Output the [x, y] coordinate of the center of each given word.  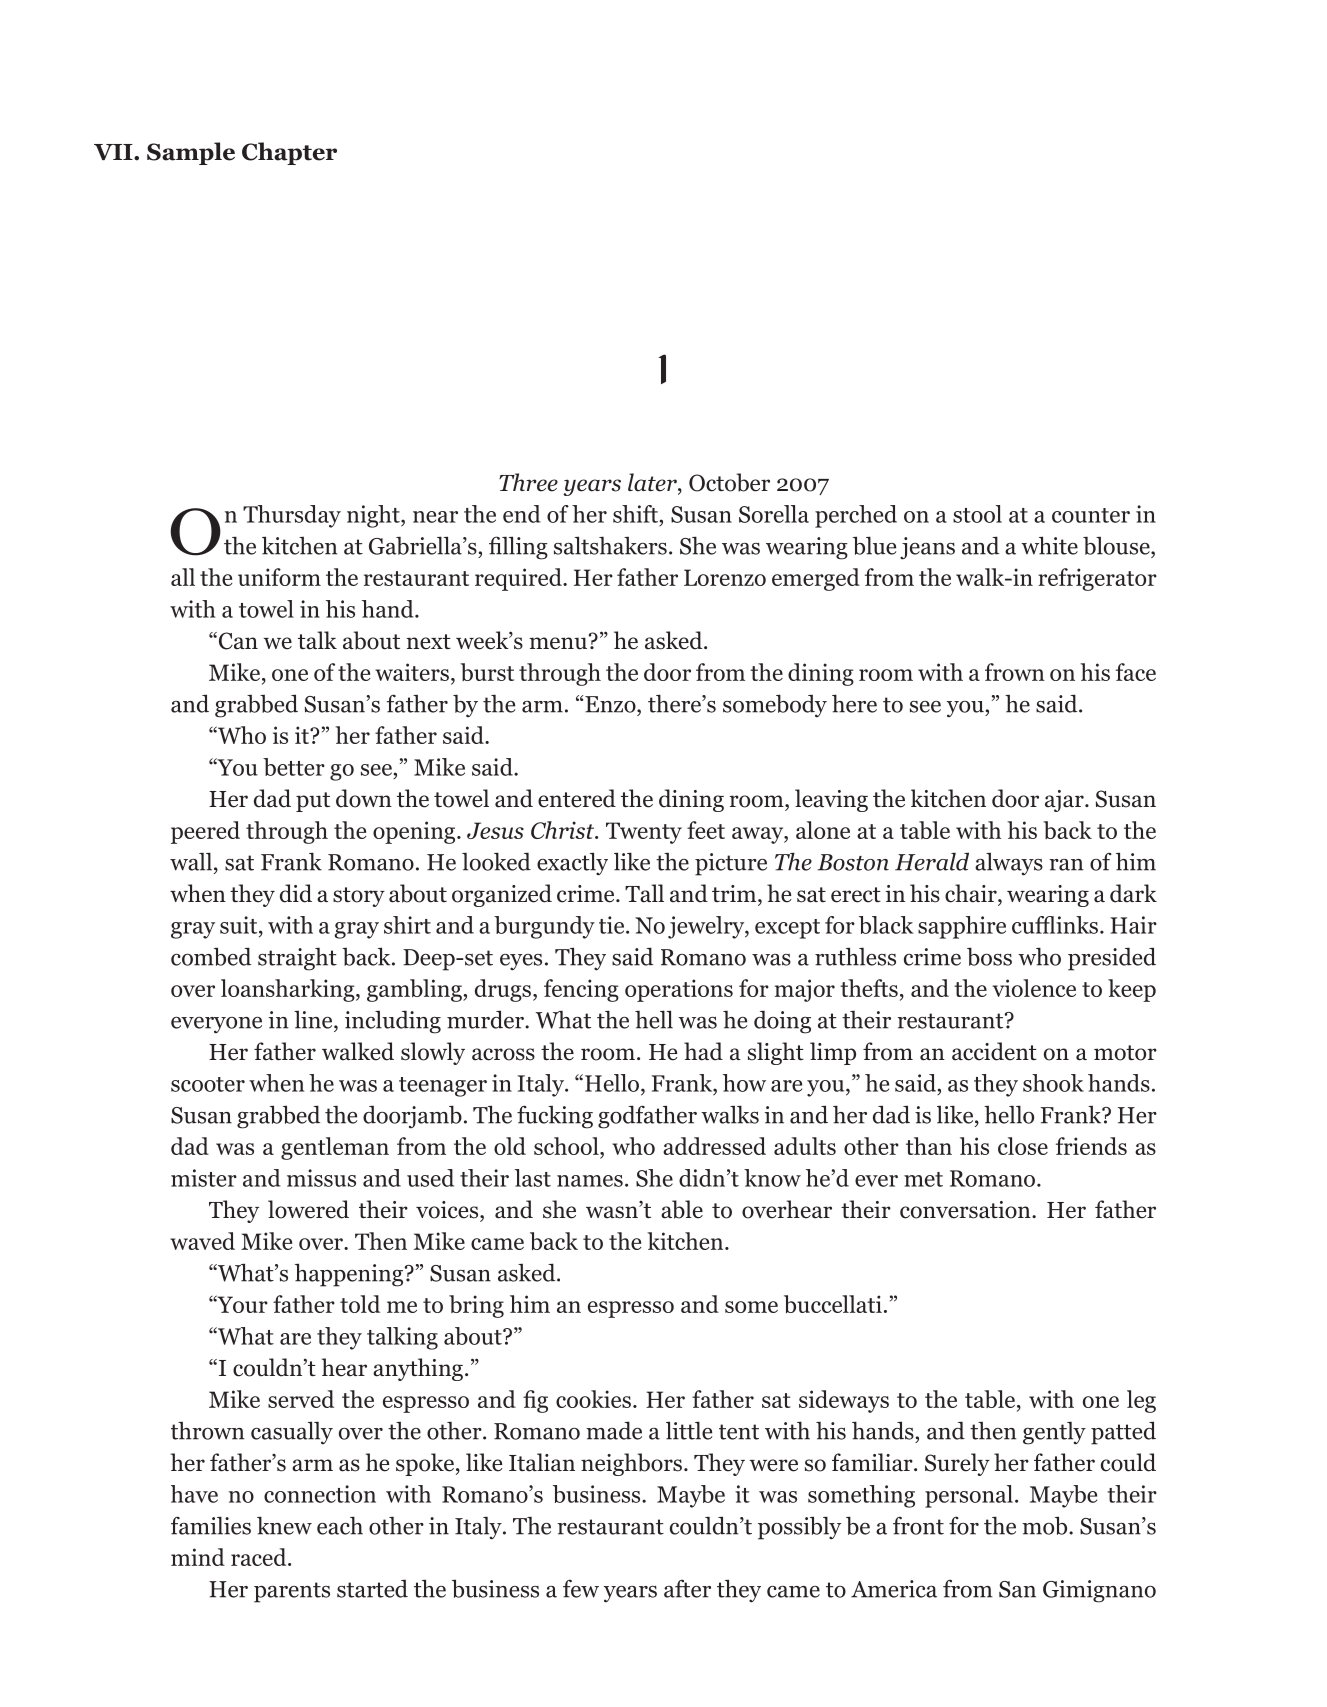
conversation [966, 1210]
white [1049, 545]
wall [192, 861]
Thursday [292, 516]
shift [637, 514]
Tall [644, 893]
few [581, 1588]
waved [202, 1241]
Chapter [289, 153]
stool [977, 514]
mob [1046, 1525]
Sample [191, 153]
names [590, 1181]
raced [260, 1557]
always [1009, 864]
